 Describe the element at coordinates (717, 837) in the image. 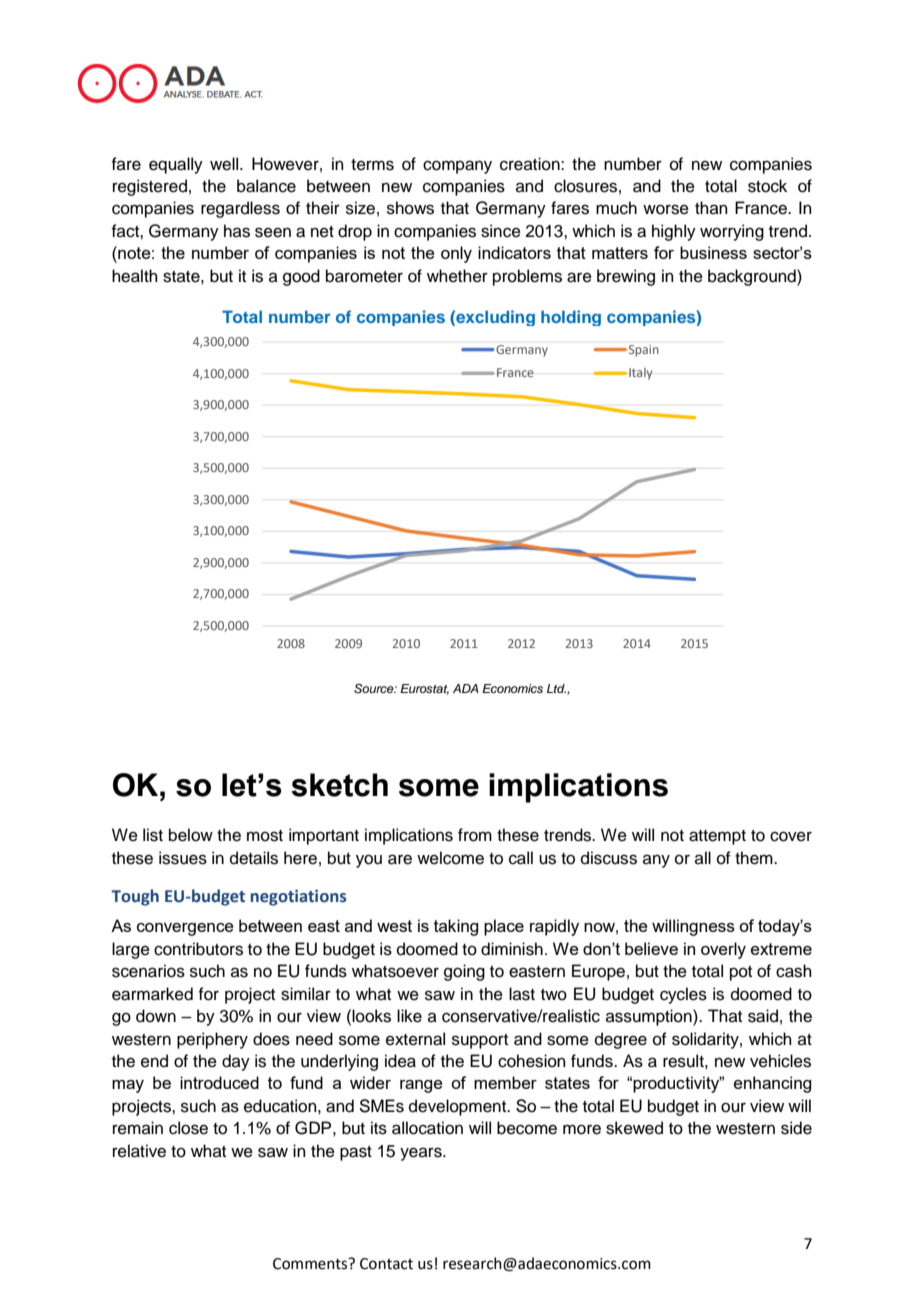

I see `attempt` at that location.
